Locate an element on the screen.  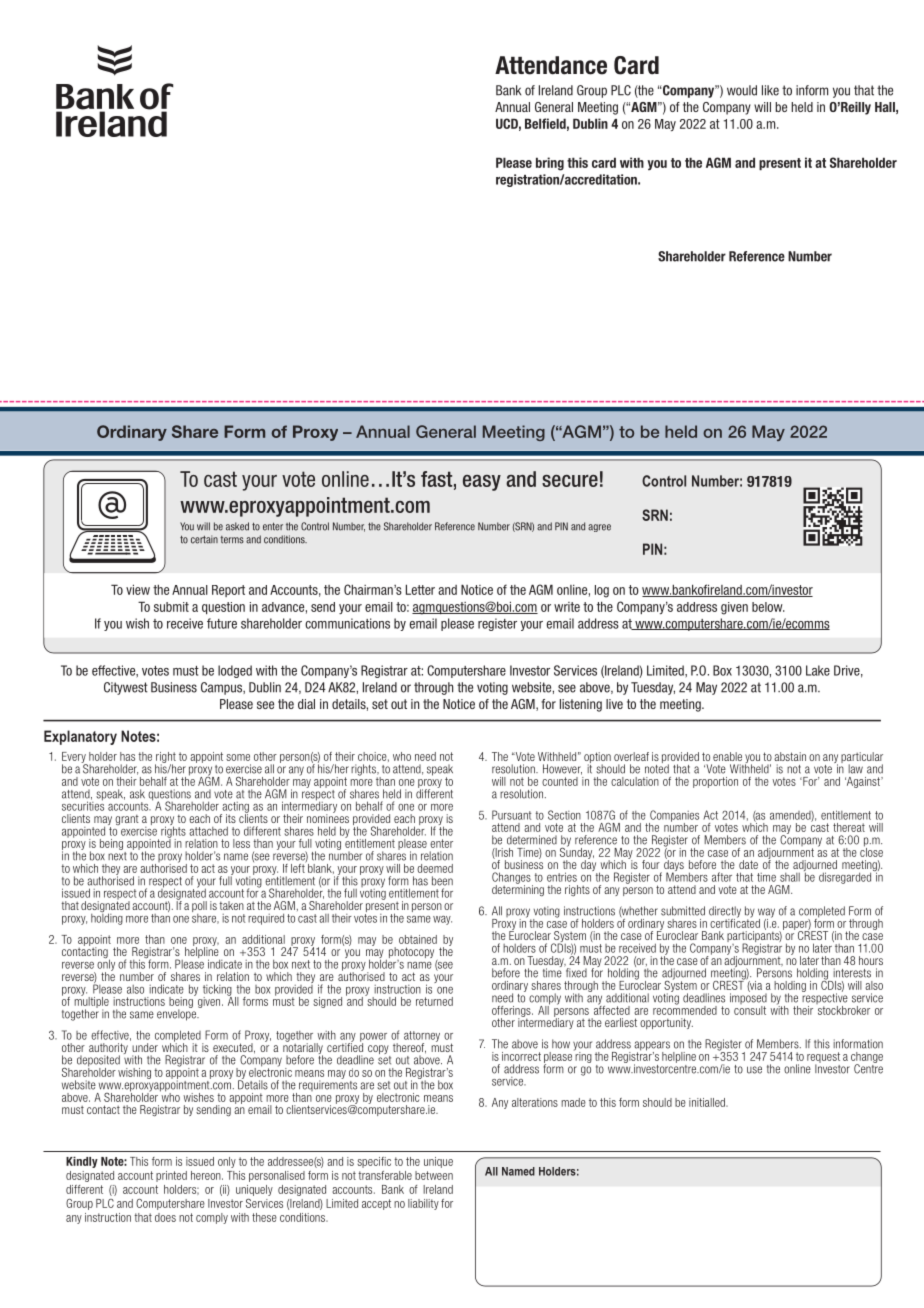
like is located at coordinates (770, 90).
